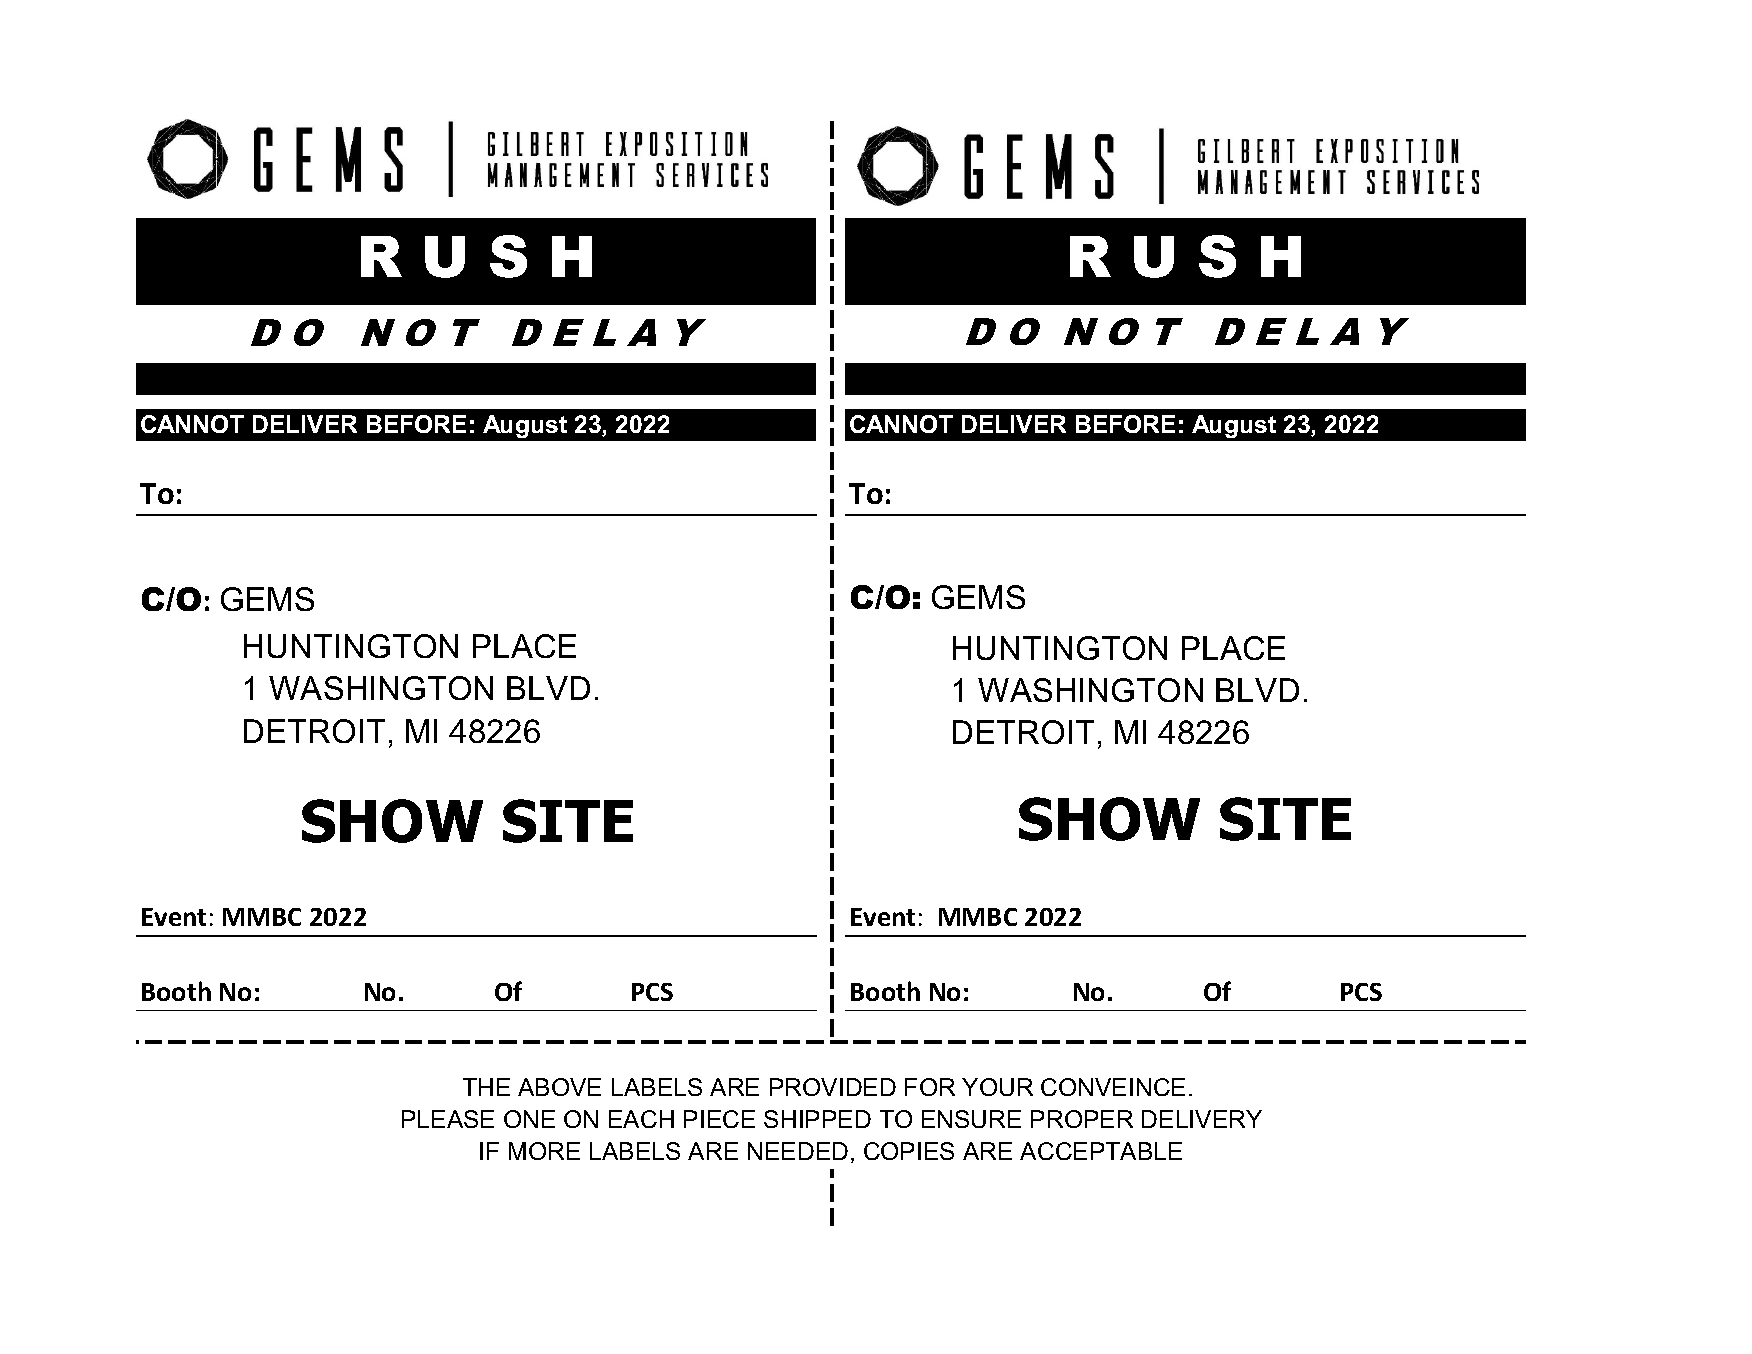 Image resolution: width=1752 pixels, height=1354 pixels. I want to click on EACH, so click(641, 1119).
